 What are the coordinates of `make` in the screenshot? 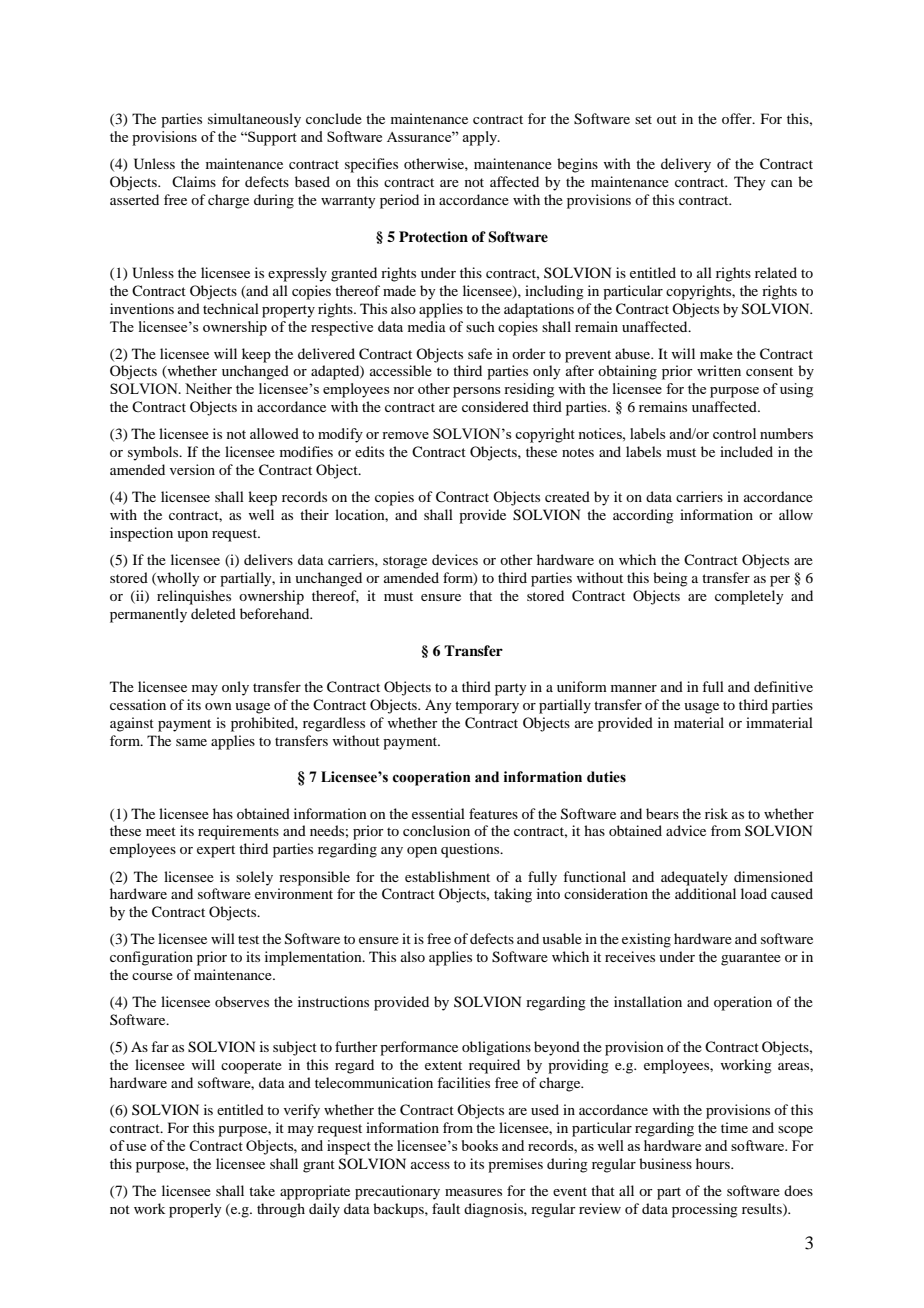 It's located at (716, 353).
